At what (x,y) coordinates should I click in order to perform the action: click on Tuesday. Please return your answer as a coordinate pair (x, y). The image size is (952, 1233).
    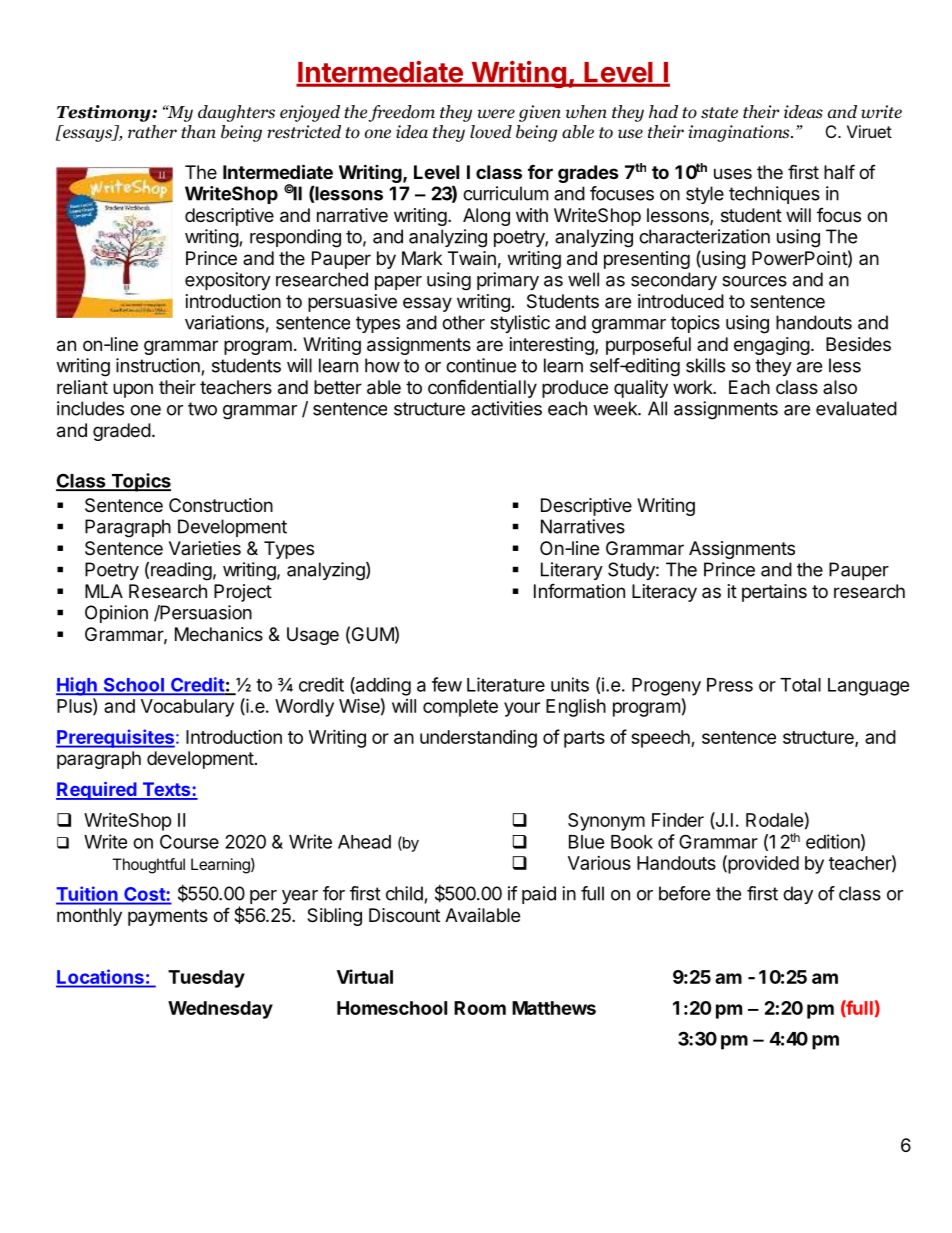
    Looking at the image, I should click on (206, 979).
